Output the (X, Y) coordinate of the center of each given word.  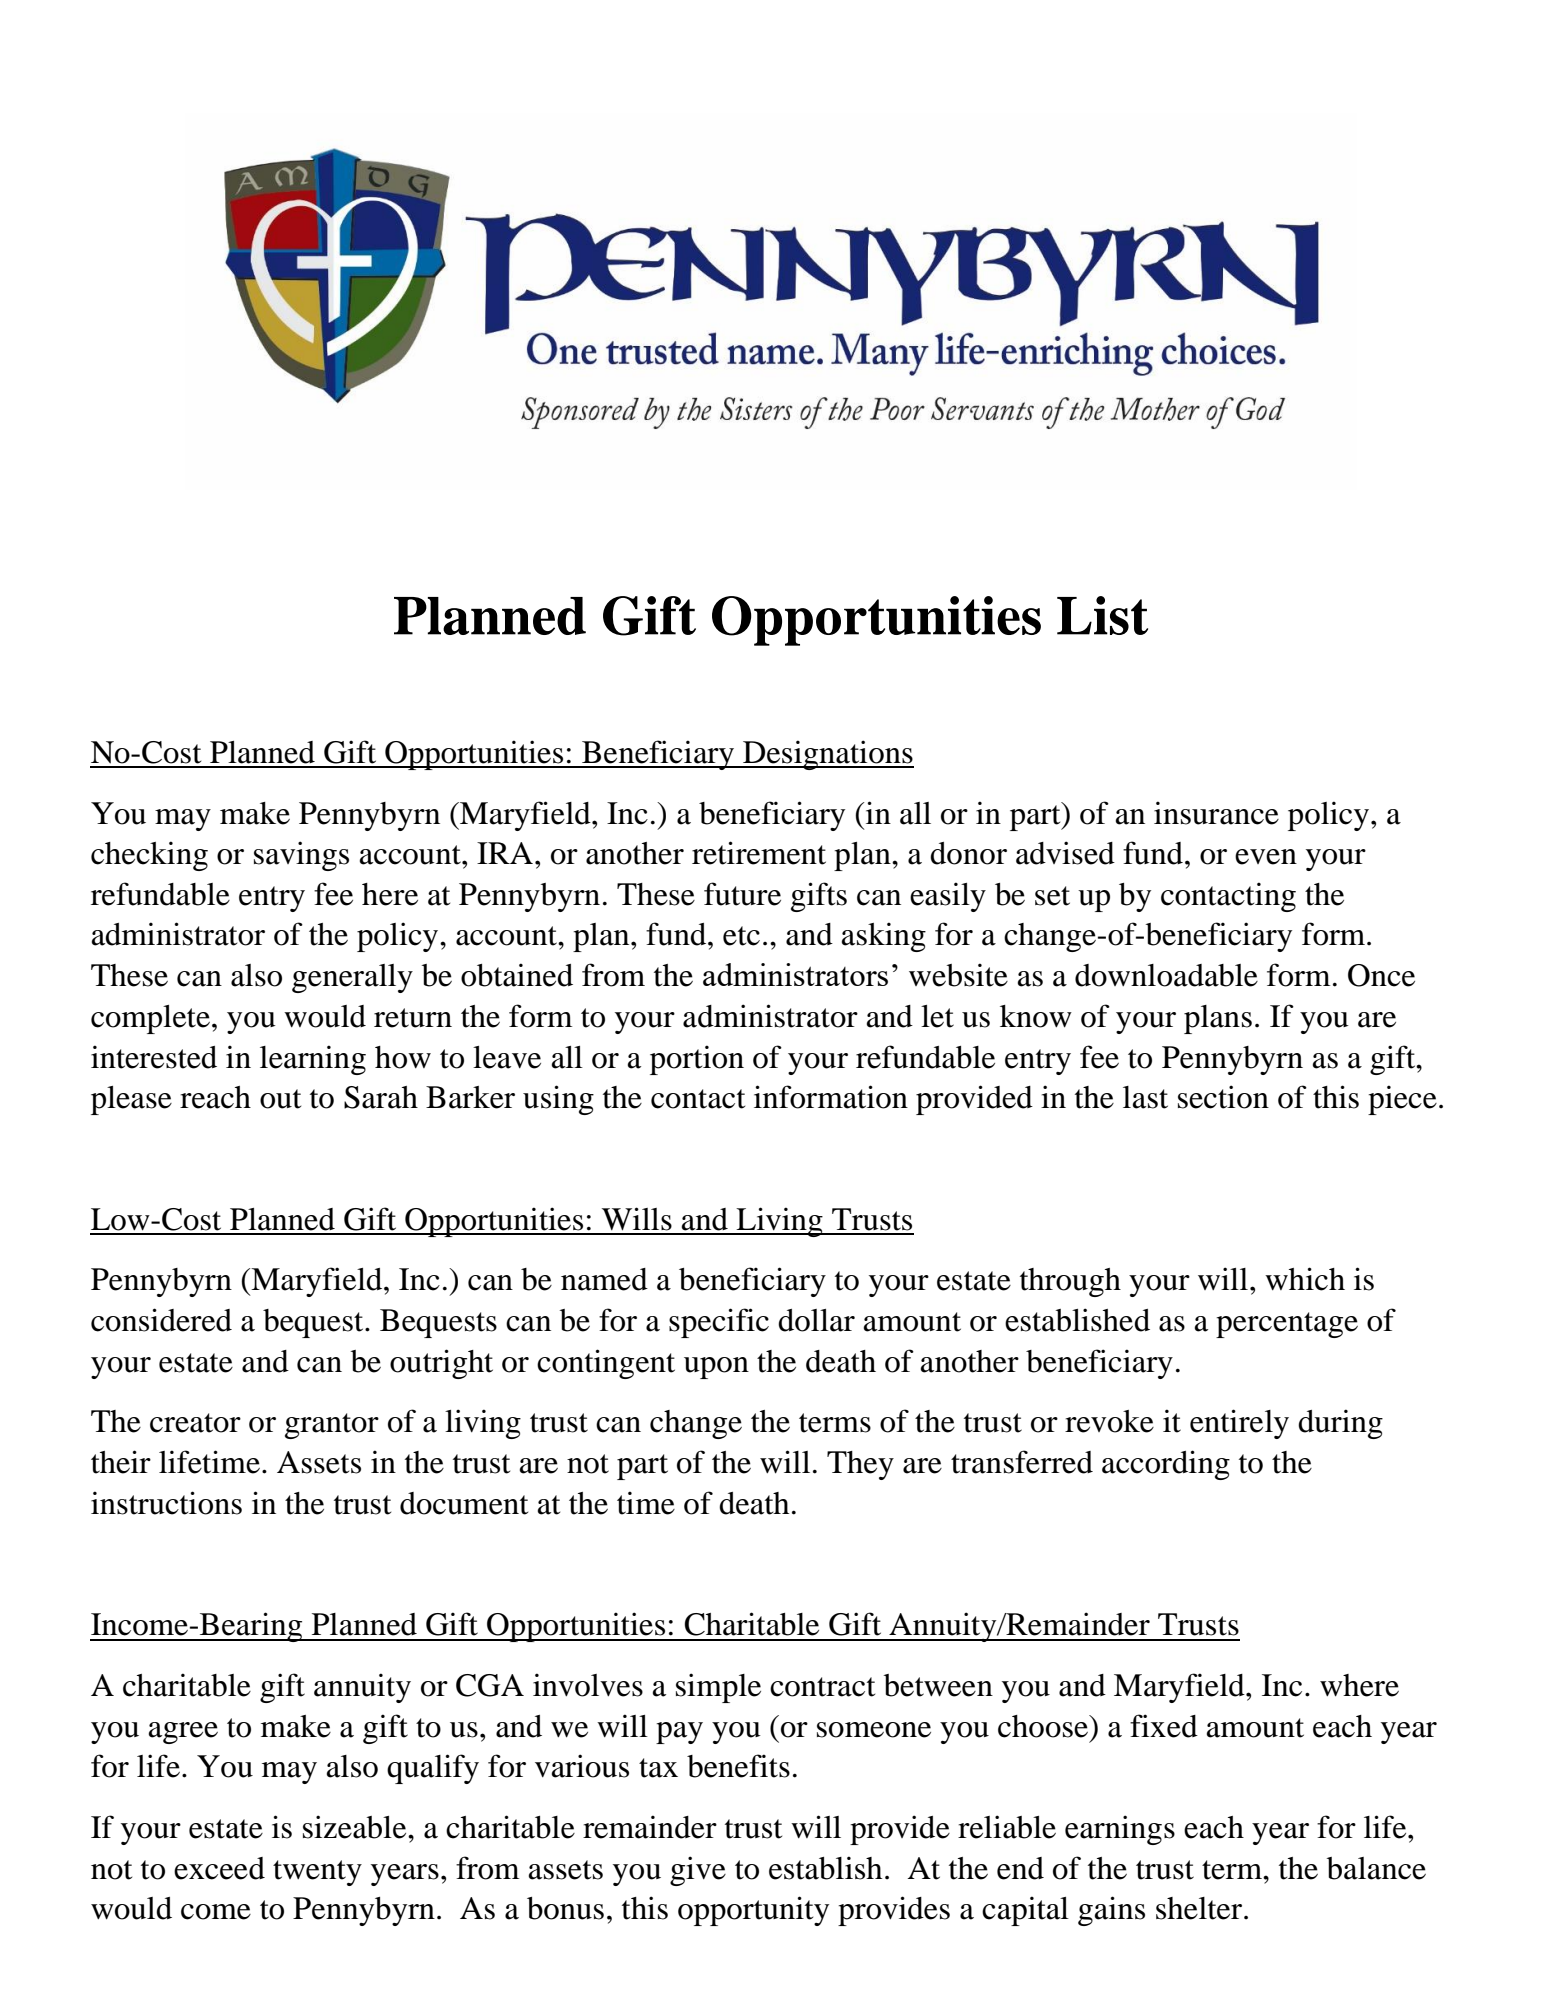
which (1305, 1279)
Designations (827, 755)
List (1102, 615)
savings (301, 856)
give (698, 1871)
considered (161, 1320)
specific (719, 1323)
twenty (317, 1873)
